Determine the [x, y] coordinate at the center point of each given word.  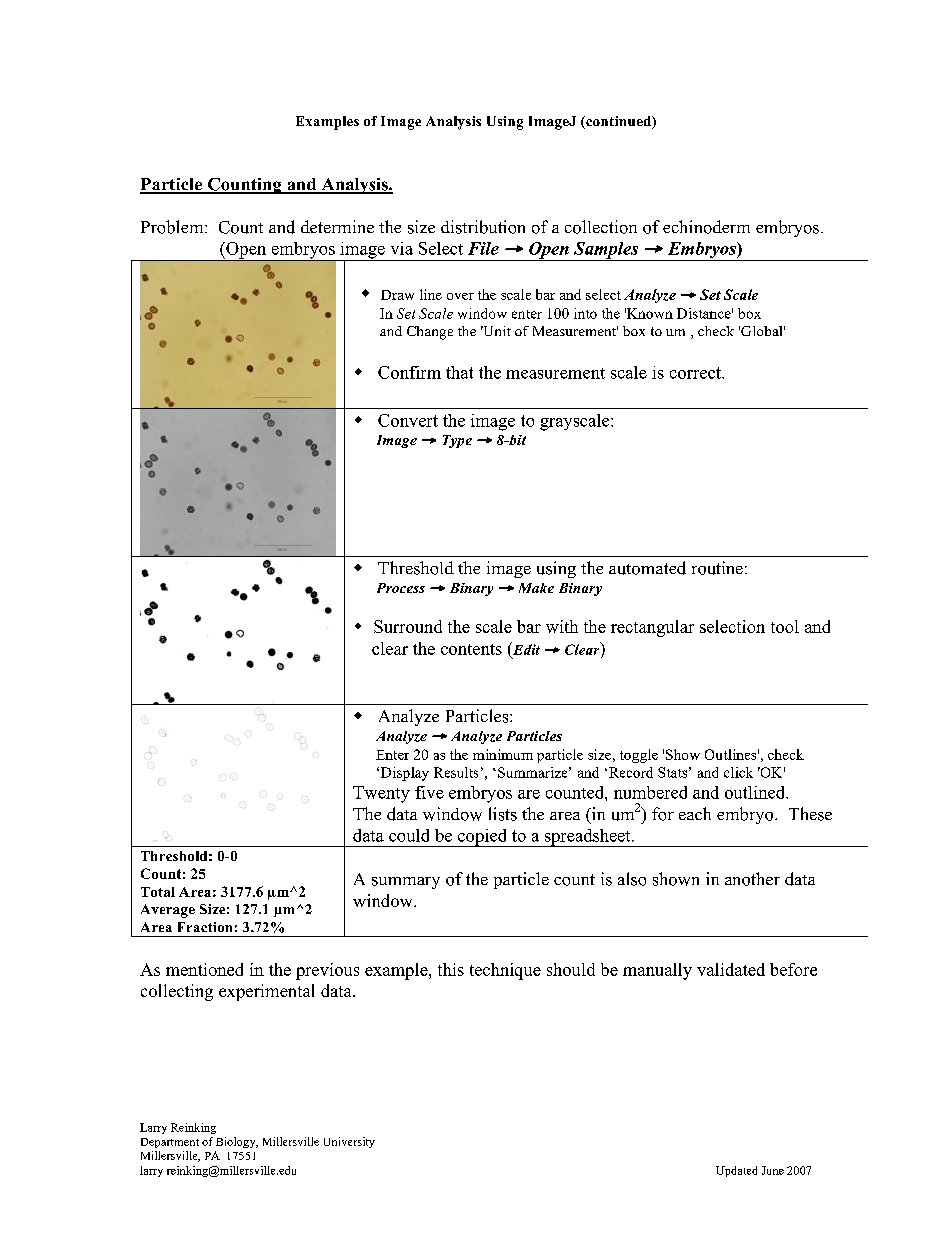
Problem [173, 227]
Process [401, 588]
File [483, 248]
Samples [606, 251]
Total [158, 892]
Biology [237, 1142]
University [349, 1142]
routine [717, 568]
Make [536, 588]
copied [482, 838]
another [752, 879]
